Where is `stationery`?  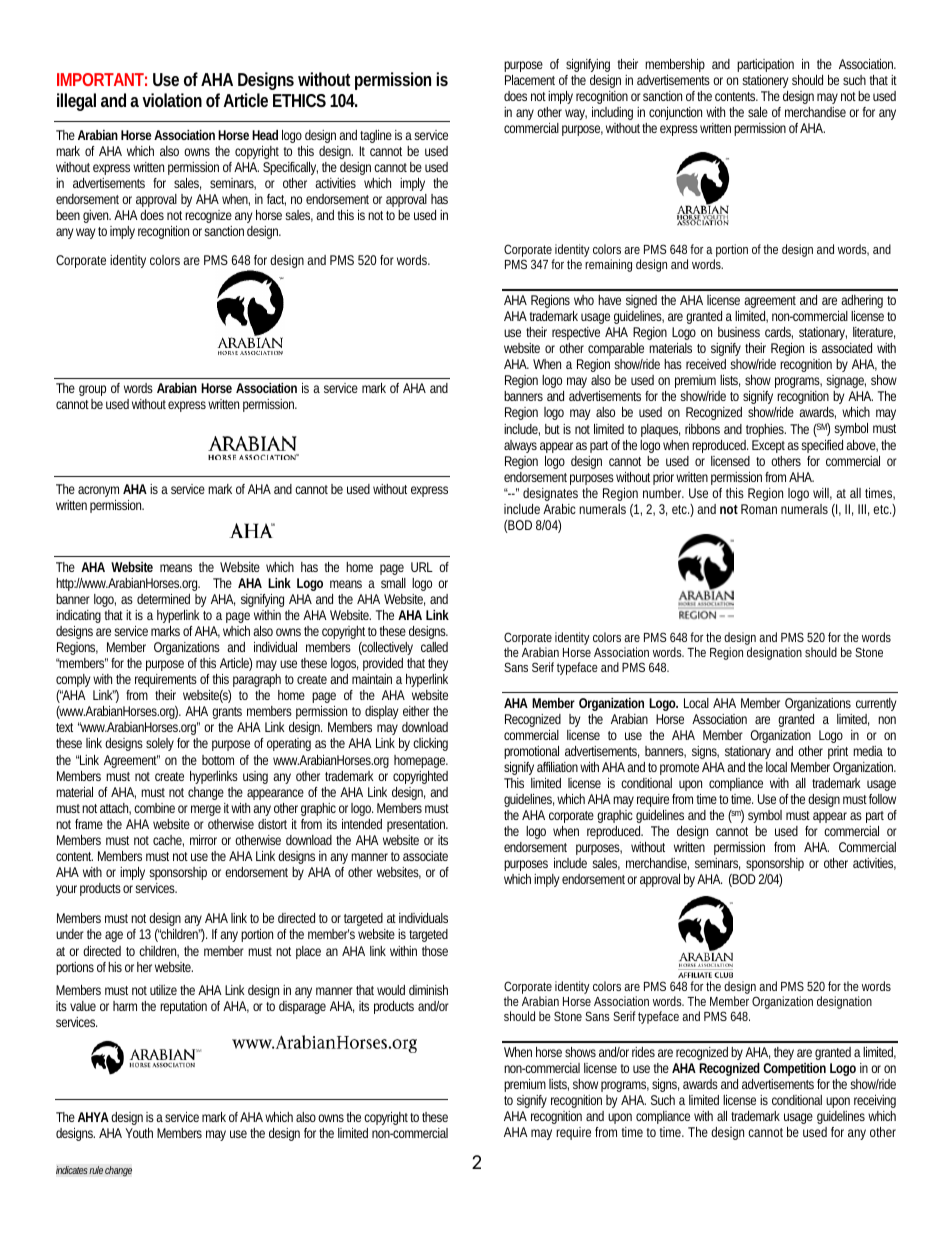
stationery is located at coordinates (765, 81).
